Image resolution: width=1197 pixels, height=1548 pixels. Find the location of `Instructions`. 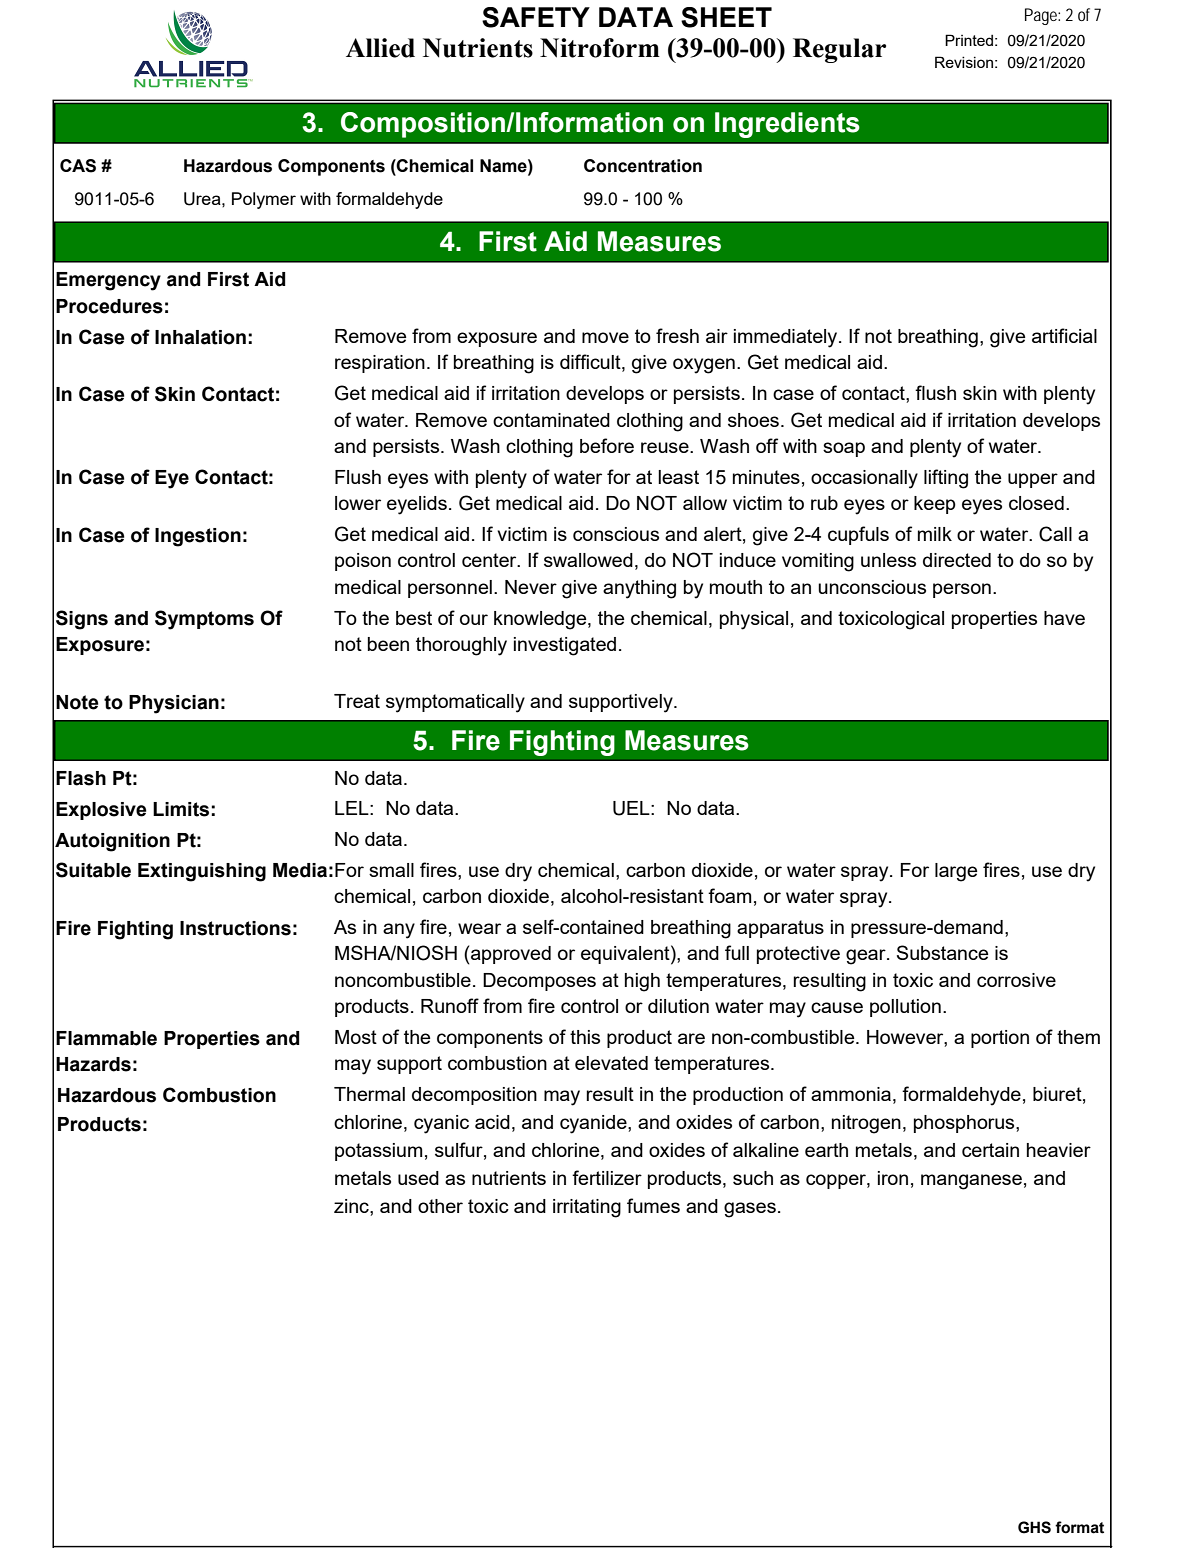

Instructions is located at coordinates (235, 928).
